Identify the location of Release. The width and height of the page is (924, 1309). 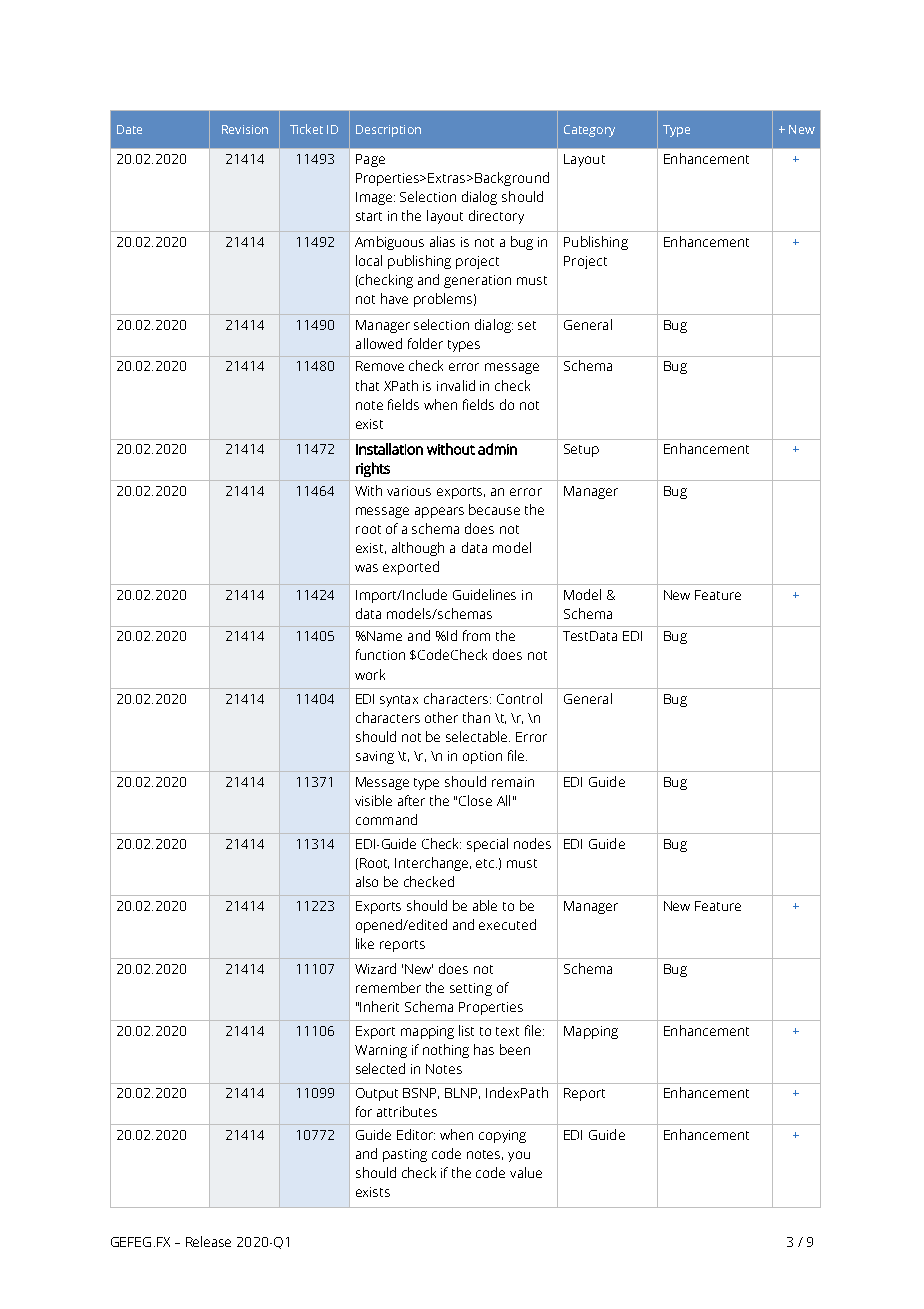
(208, 1241).
